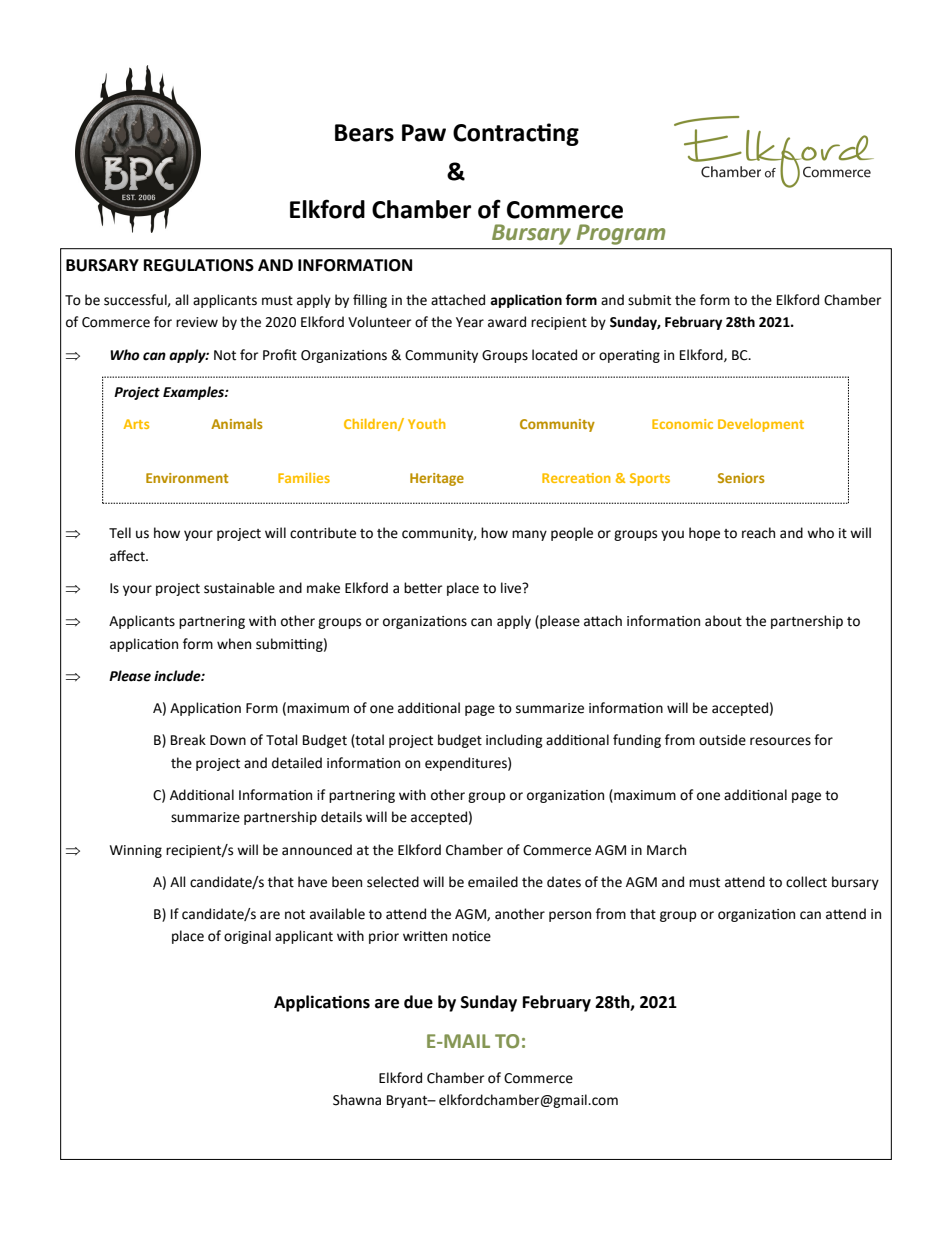 Image resolution: width=952 pixels, height=1233 pixels. Describe the element at coordinates (408, 1101) in the page. I see `Bryant` at that location.
